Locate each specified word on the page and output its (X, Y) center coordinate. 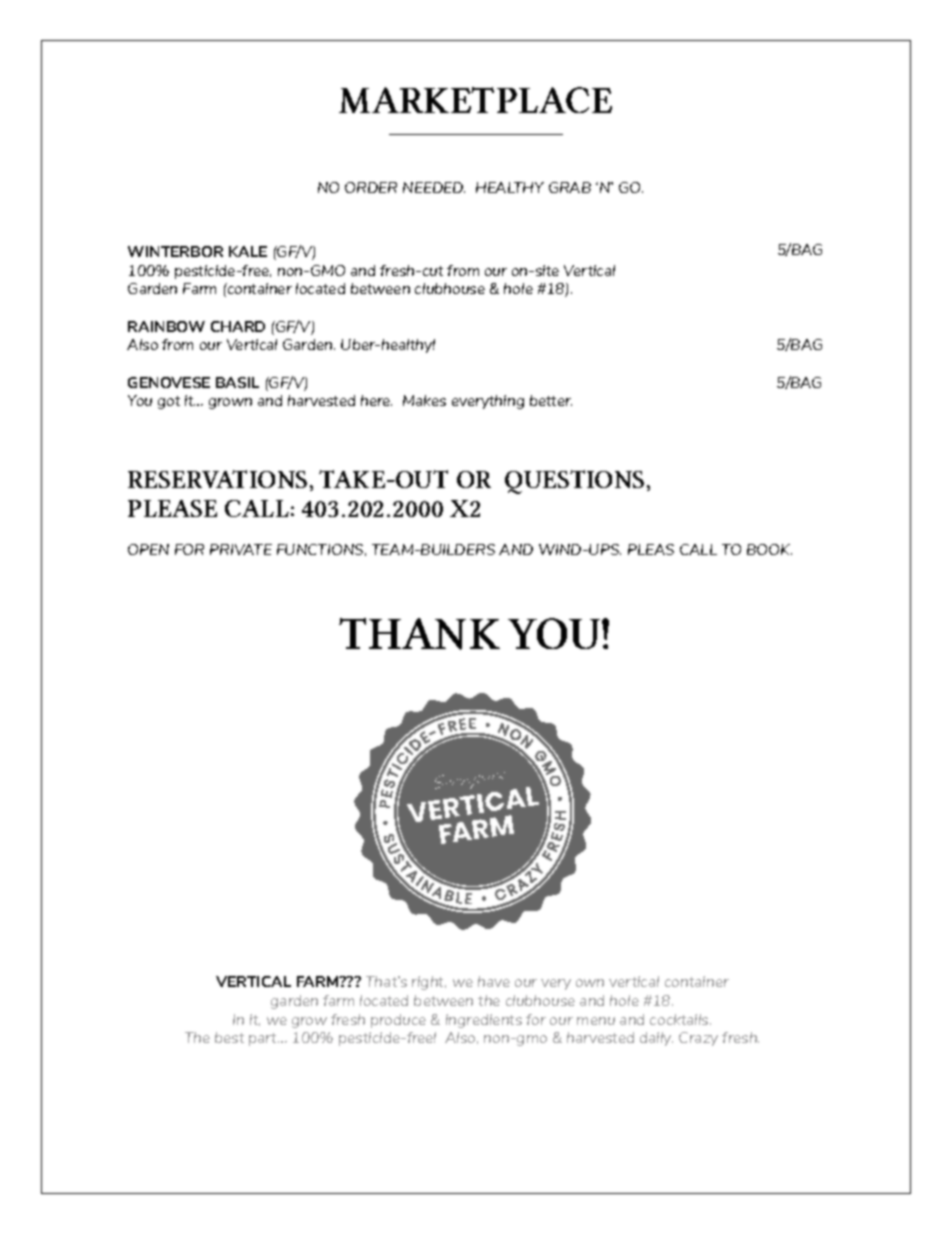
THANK (419, 634)
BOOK (769, 549)
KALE (248, 251)
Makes (424, 400)
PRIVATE (241, 549)
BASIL (237, 382)
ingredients (484, 1021)
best (229, 1037)
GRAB (570, 187)
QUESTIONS (574, 482)
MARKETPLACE (475, 100)
